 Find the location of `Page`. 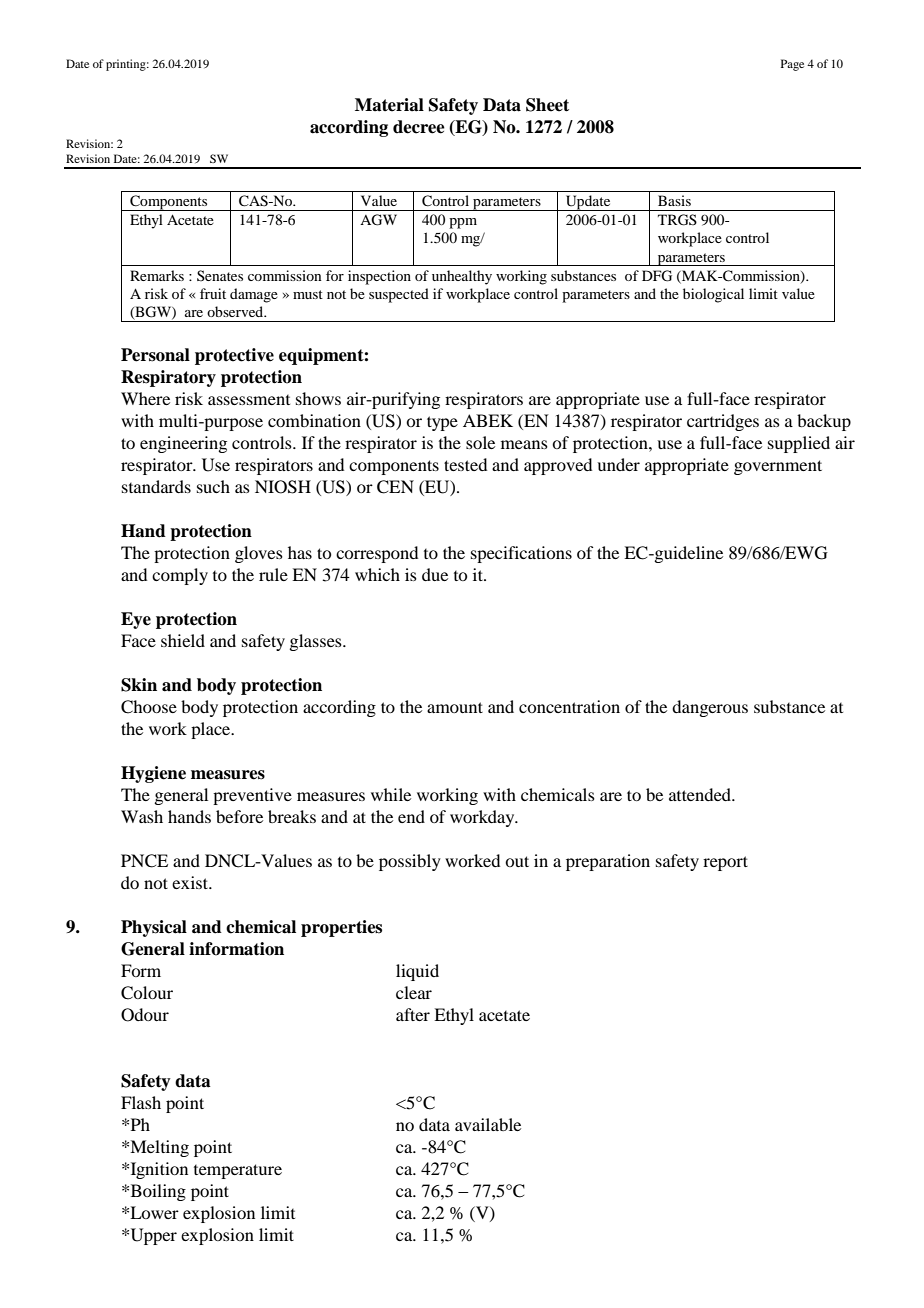

Page is located at coordinates (792, 65).
